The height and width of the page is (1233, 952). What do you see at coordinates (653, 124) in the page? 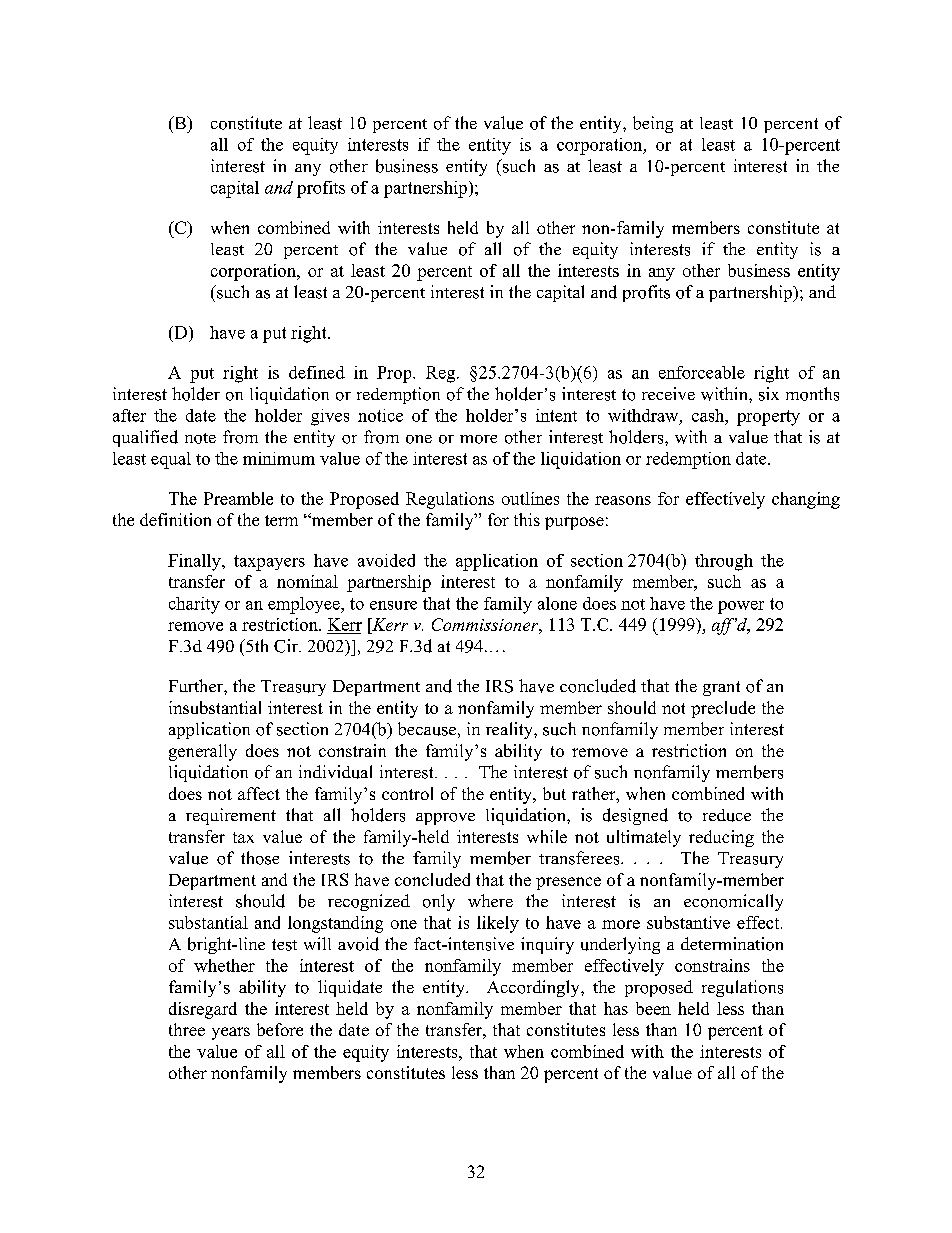
I see `being` at bounding box center [653, 124].
